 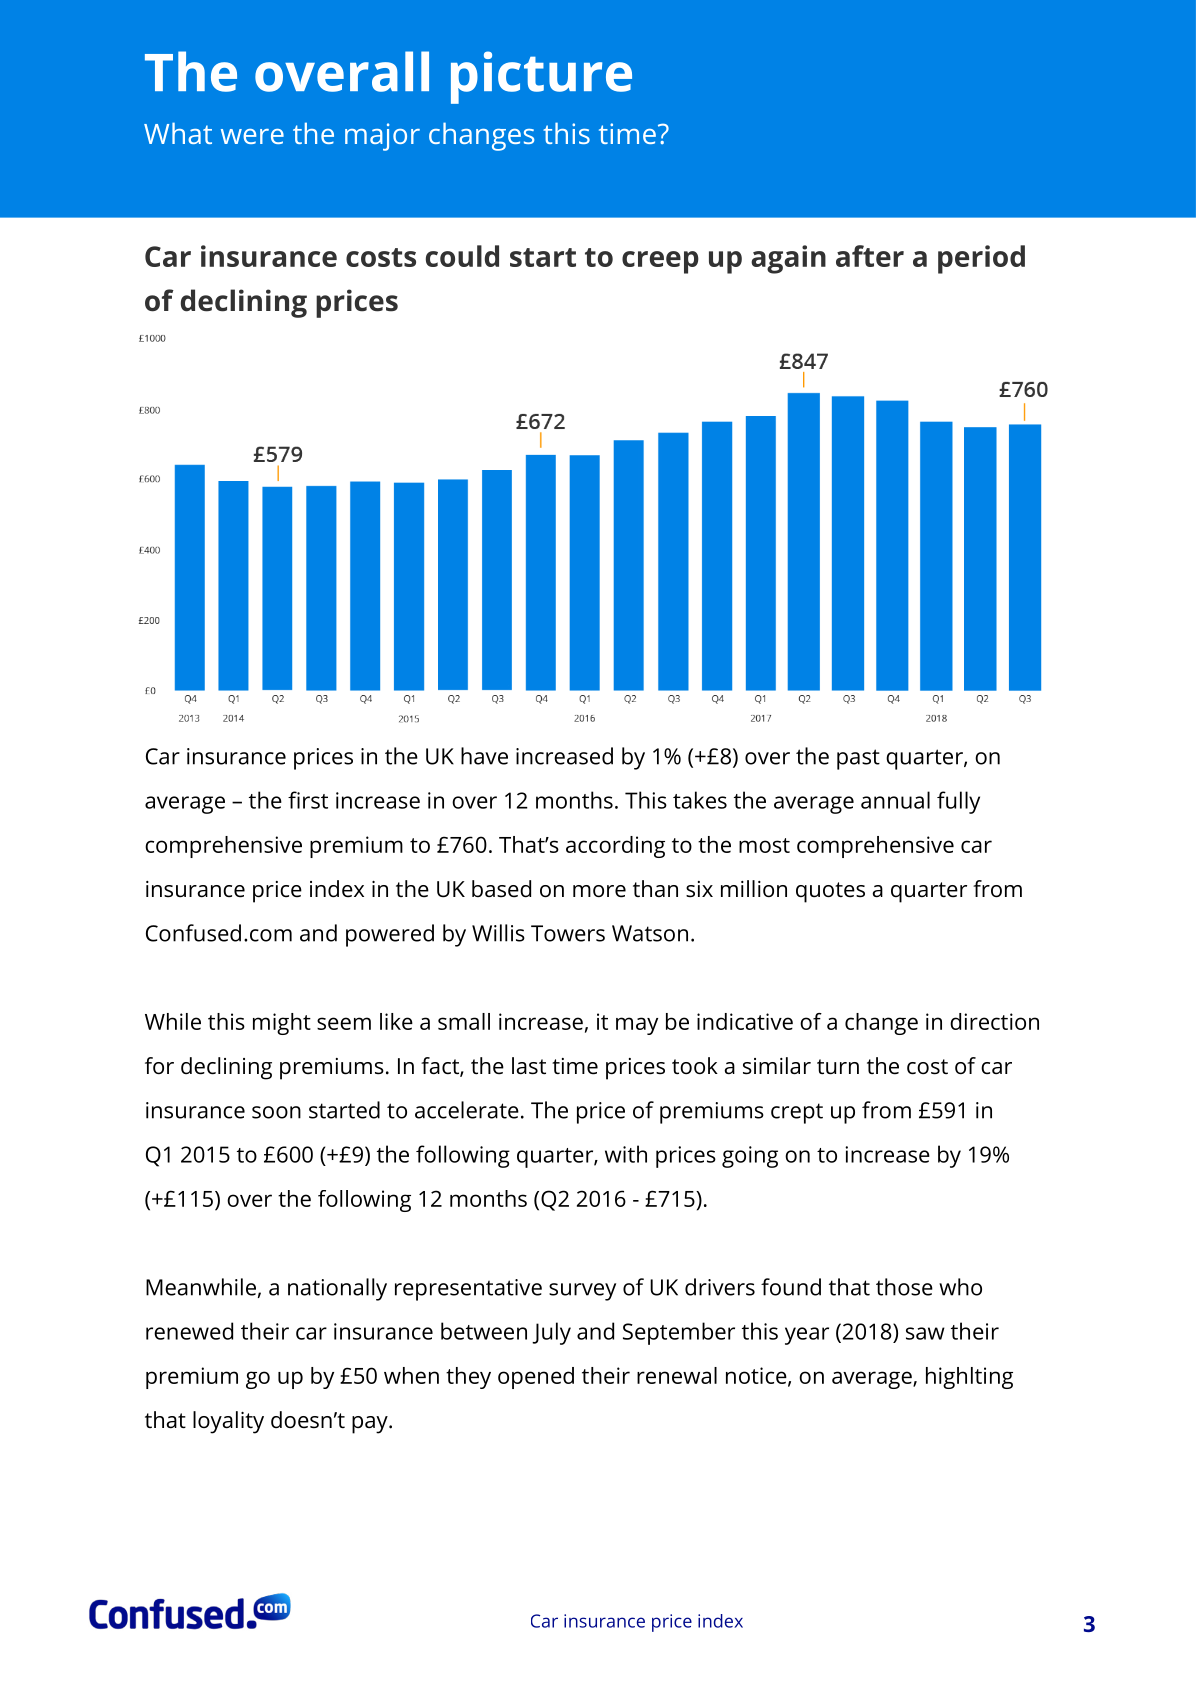 What do you see at coordinates (858, 759) in the screenshot?
I see `past` at bounding box center [858, 759].
